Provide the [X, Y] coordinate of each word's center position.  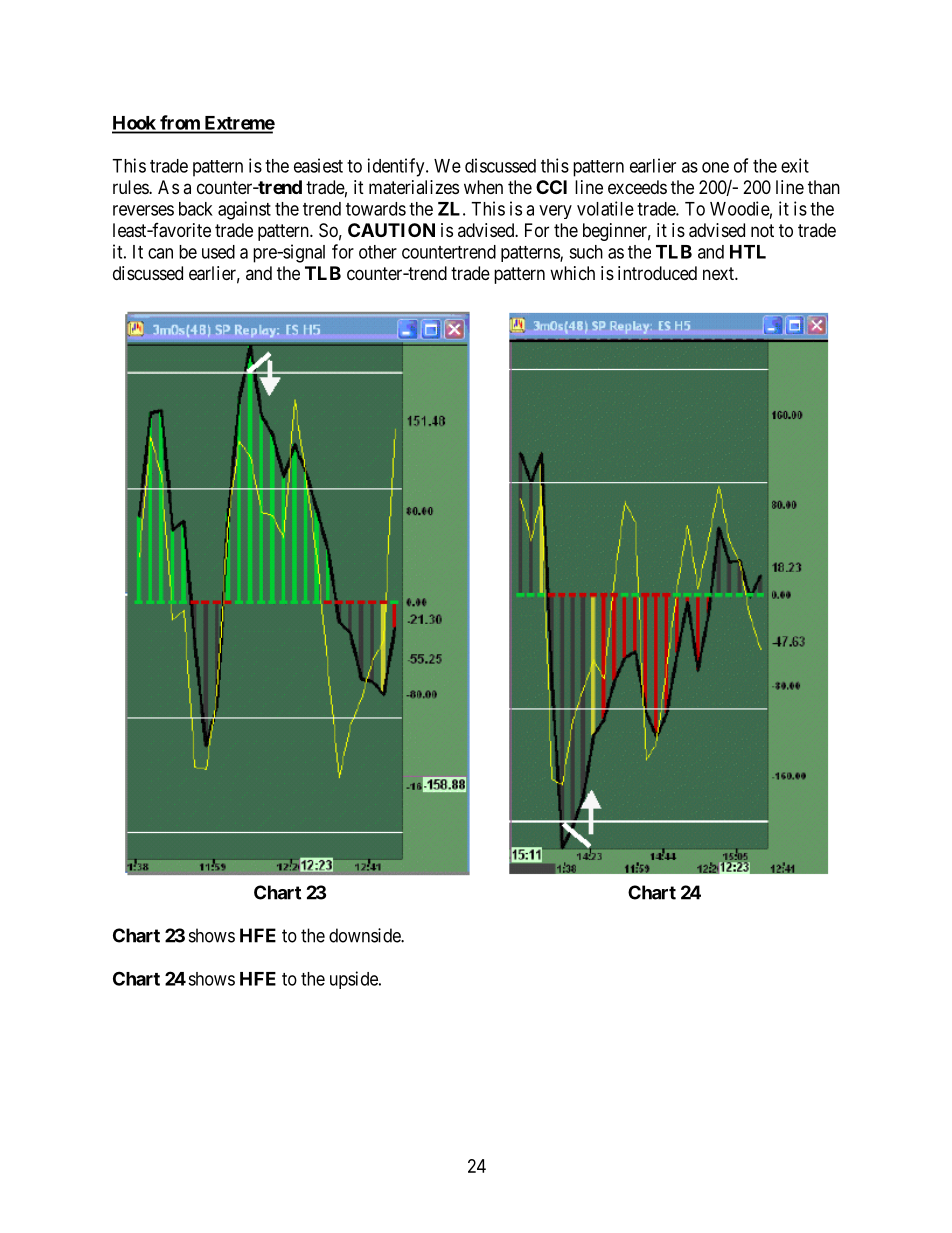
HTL [748, 252]
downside [365, 935]
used [218, 252]
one [715, 167]
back [196, 209]
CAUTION [391, 230]
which [572, 273]
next [719, 273]
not [762, 230]
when [483, 187]
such [586, 252]
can [160, 253]
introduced [657, 273]
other [378, 252]
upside [355, 980]
